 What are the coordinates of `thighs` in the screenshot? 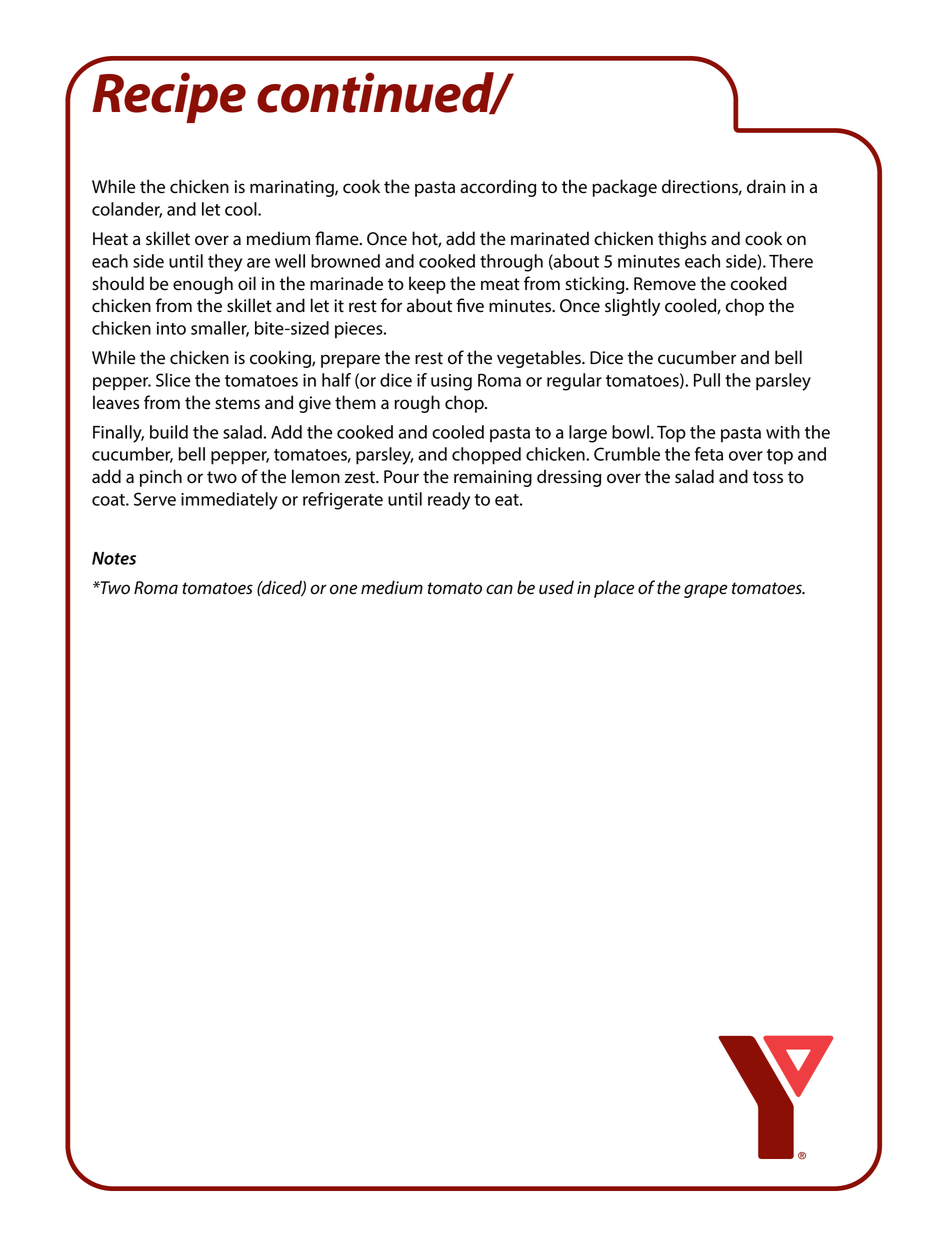 It's located at (682, 240).
